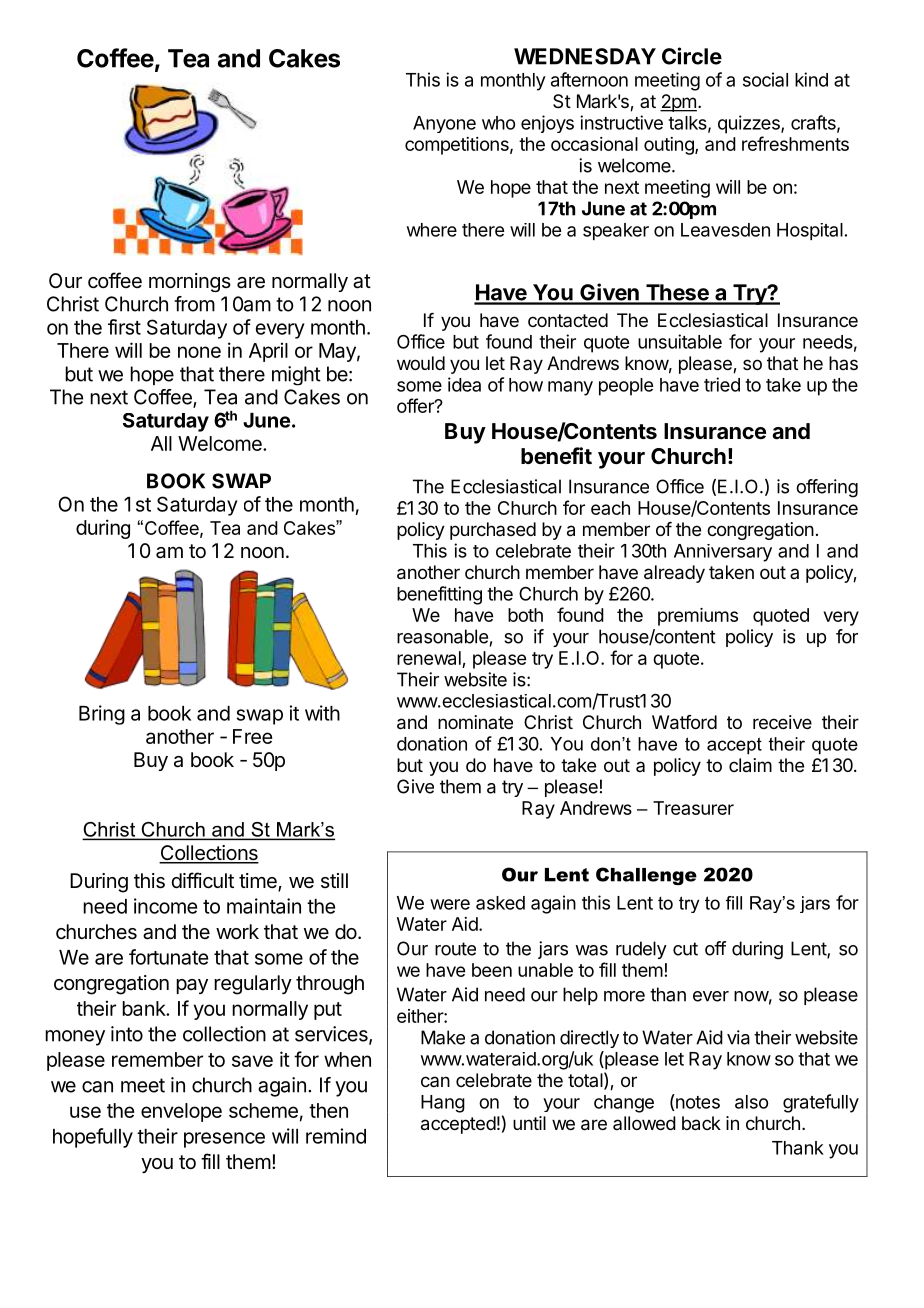 This screenshot has height=1308, width=924. What do you see at coordinates (190, 282) in the screenshot?
I see `mornings` at bounding box center [190, 282].
